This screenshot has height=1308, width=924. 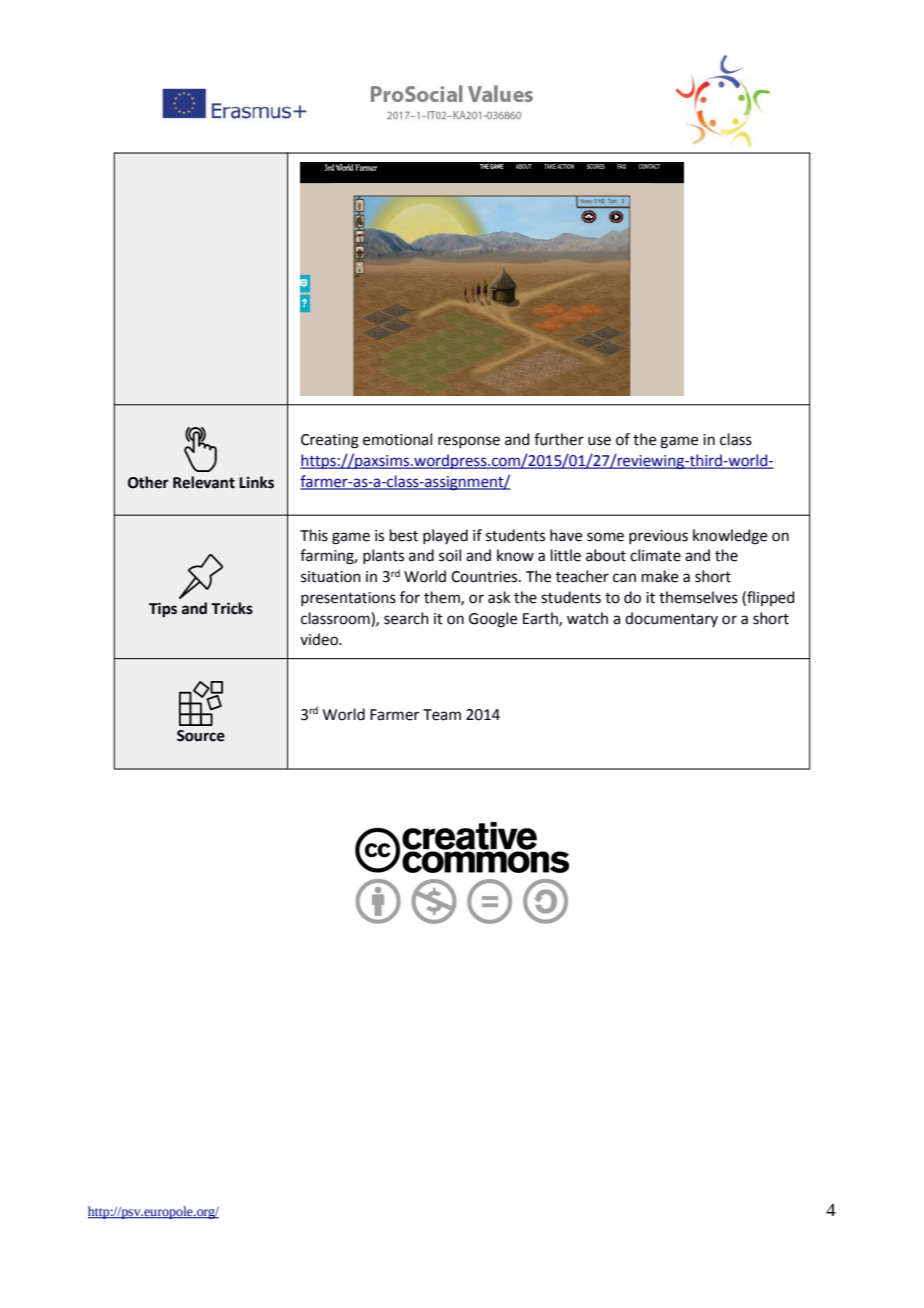 I want to click on emotional, so click(x=397, y=439).
